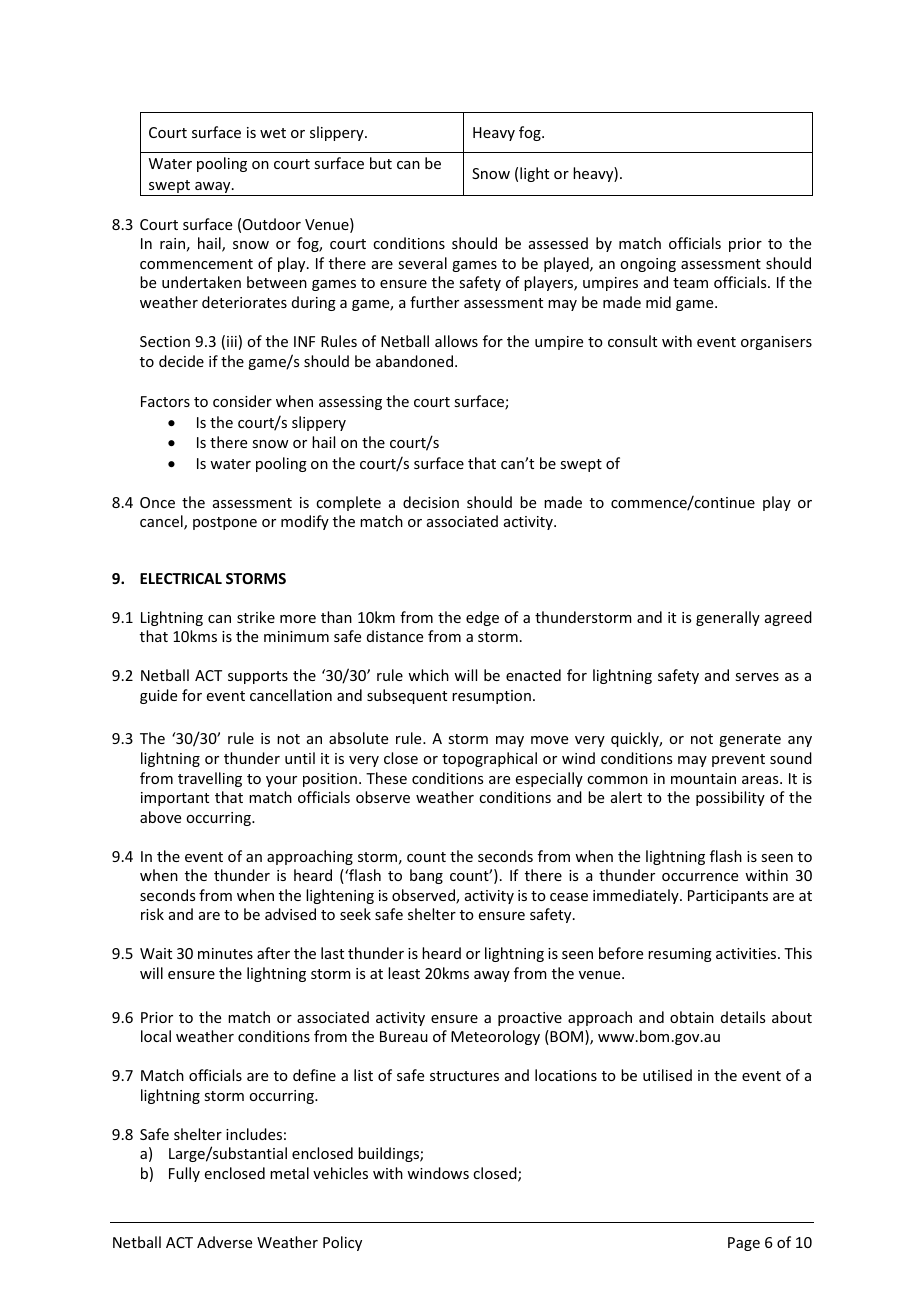  I want to click on ongoing, so click(648, 265).
